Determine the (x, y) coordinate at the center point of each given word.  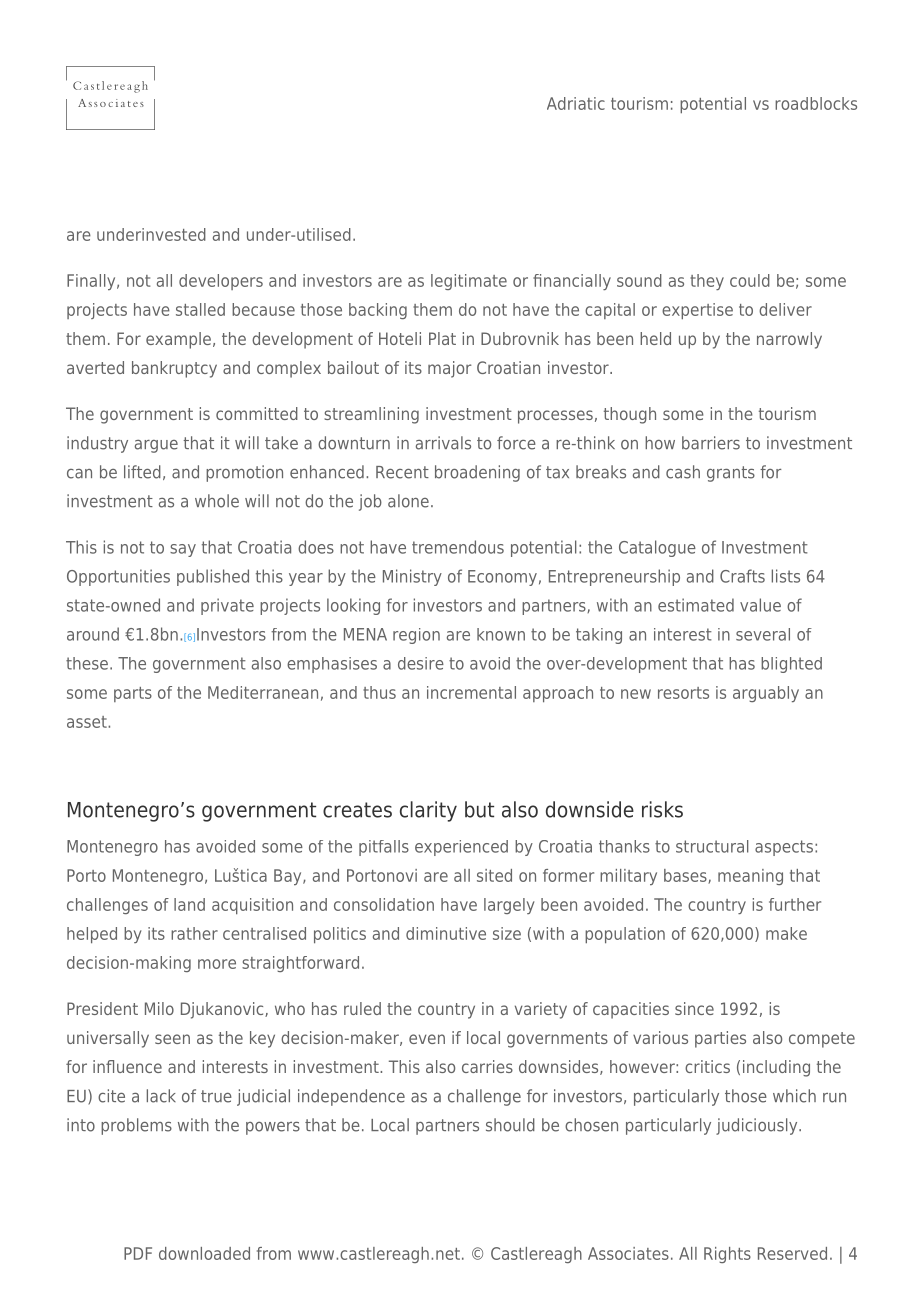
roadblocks (816, 103)
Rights (727, 1255)
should (510, 1125)
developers (221, 282)
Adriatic (576, 103)
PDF (138, 1253)
